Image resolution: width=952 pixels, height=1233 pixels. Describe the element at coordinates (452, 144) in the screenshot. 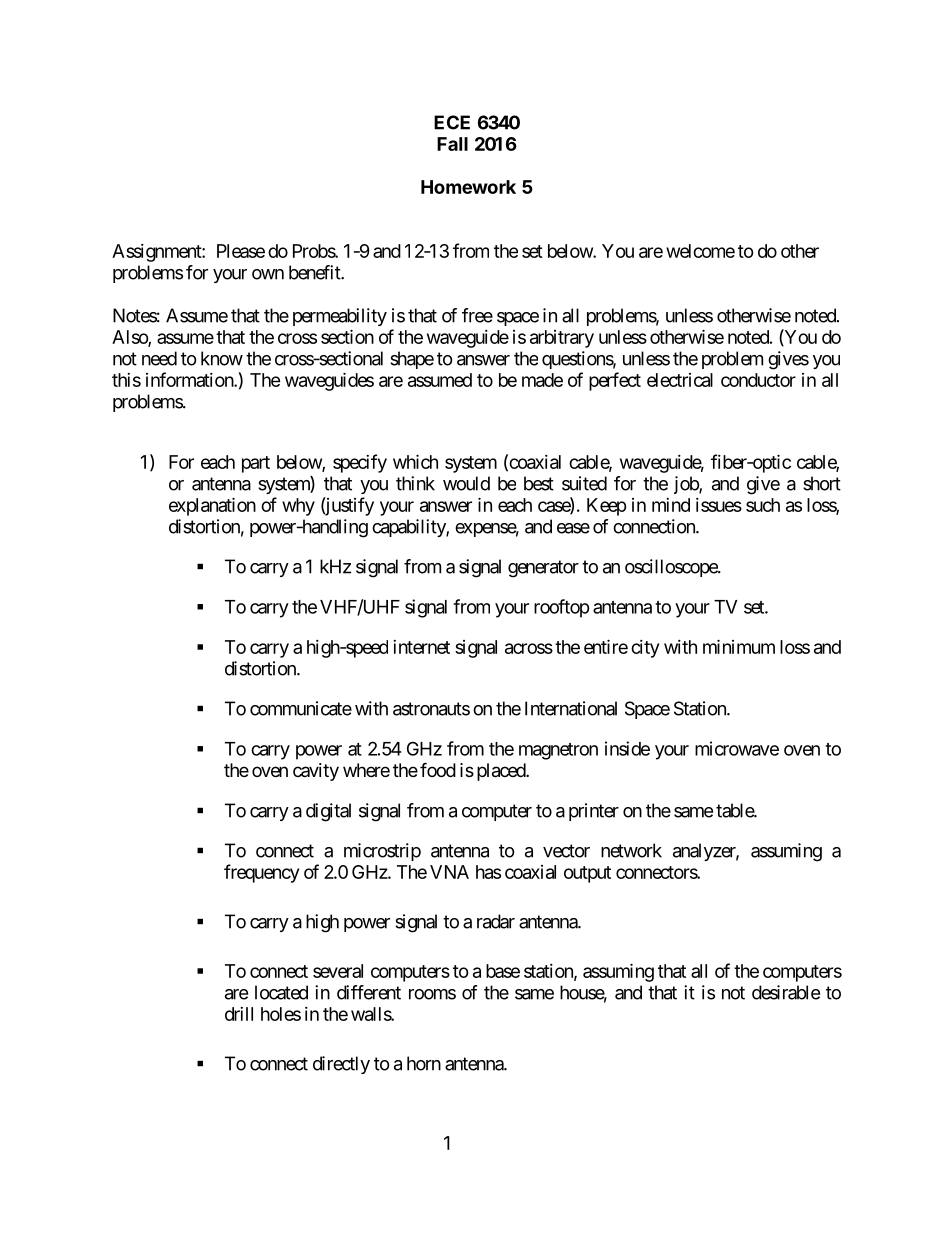

I see `Fall` at that location.
